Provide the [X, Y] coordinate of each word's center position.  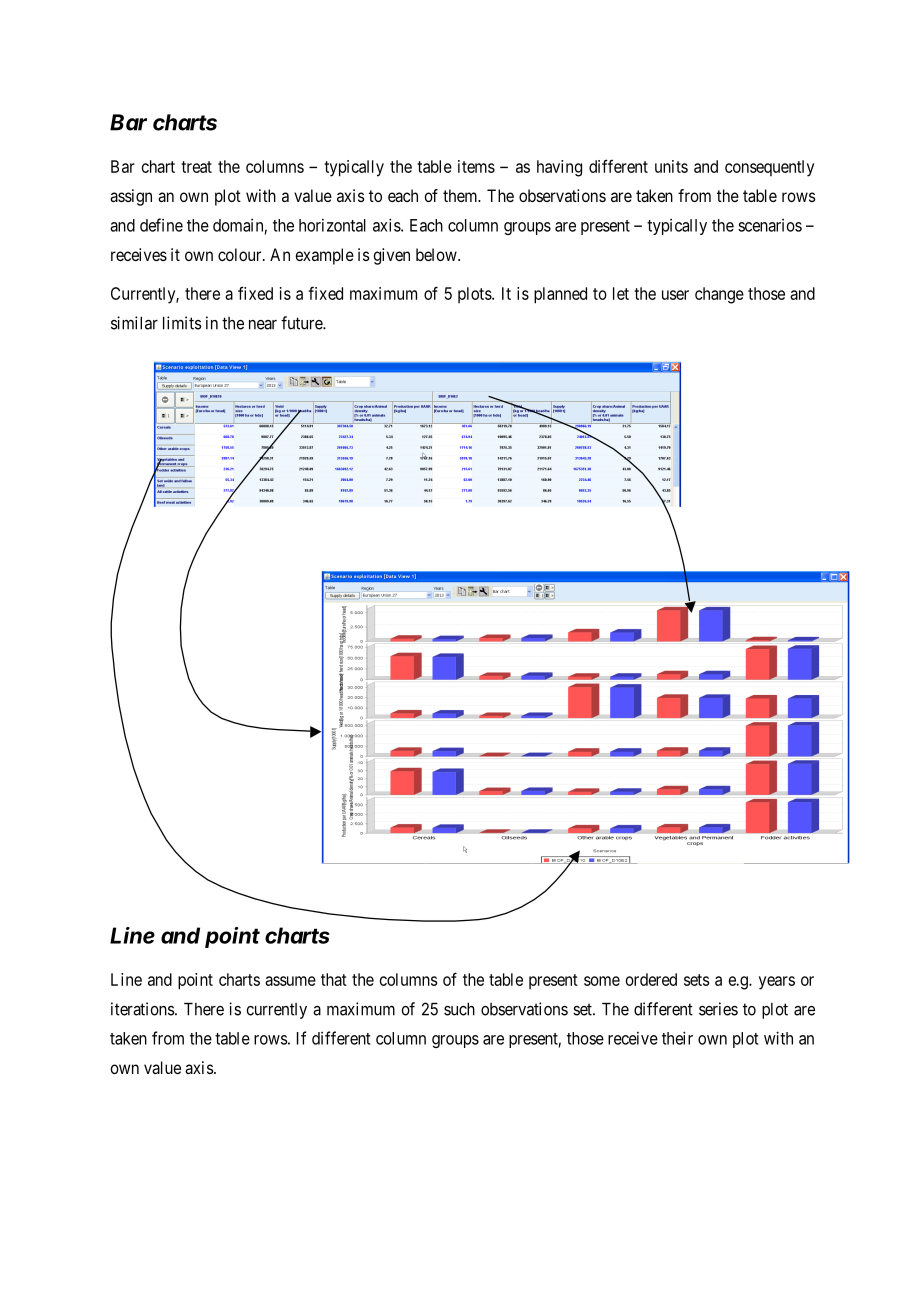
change [719, 295]
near [263, 325]
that [334, 979]
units [671, 166]
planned [560, 295]
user [675, 295]
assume [290, 981]
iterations [143, 1009]
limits [182, 323]
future [302, 323]
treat [196, 167]
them [461, 195]
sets [696, 980]
